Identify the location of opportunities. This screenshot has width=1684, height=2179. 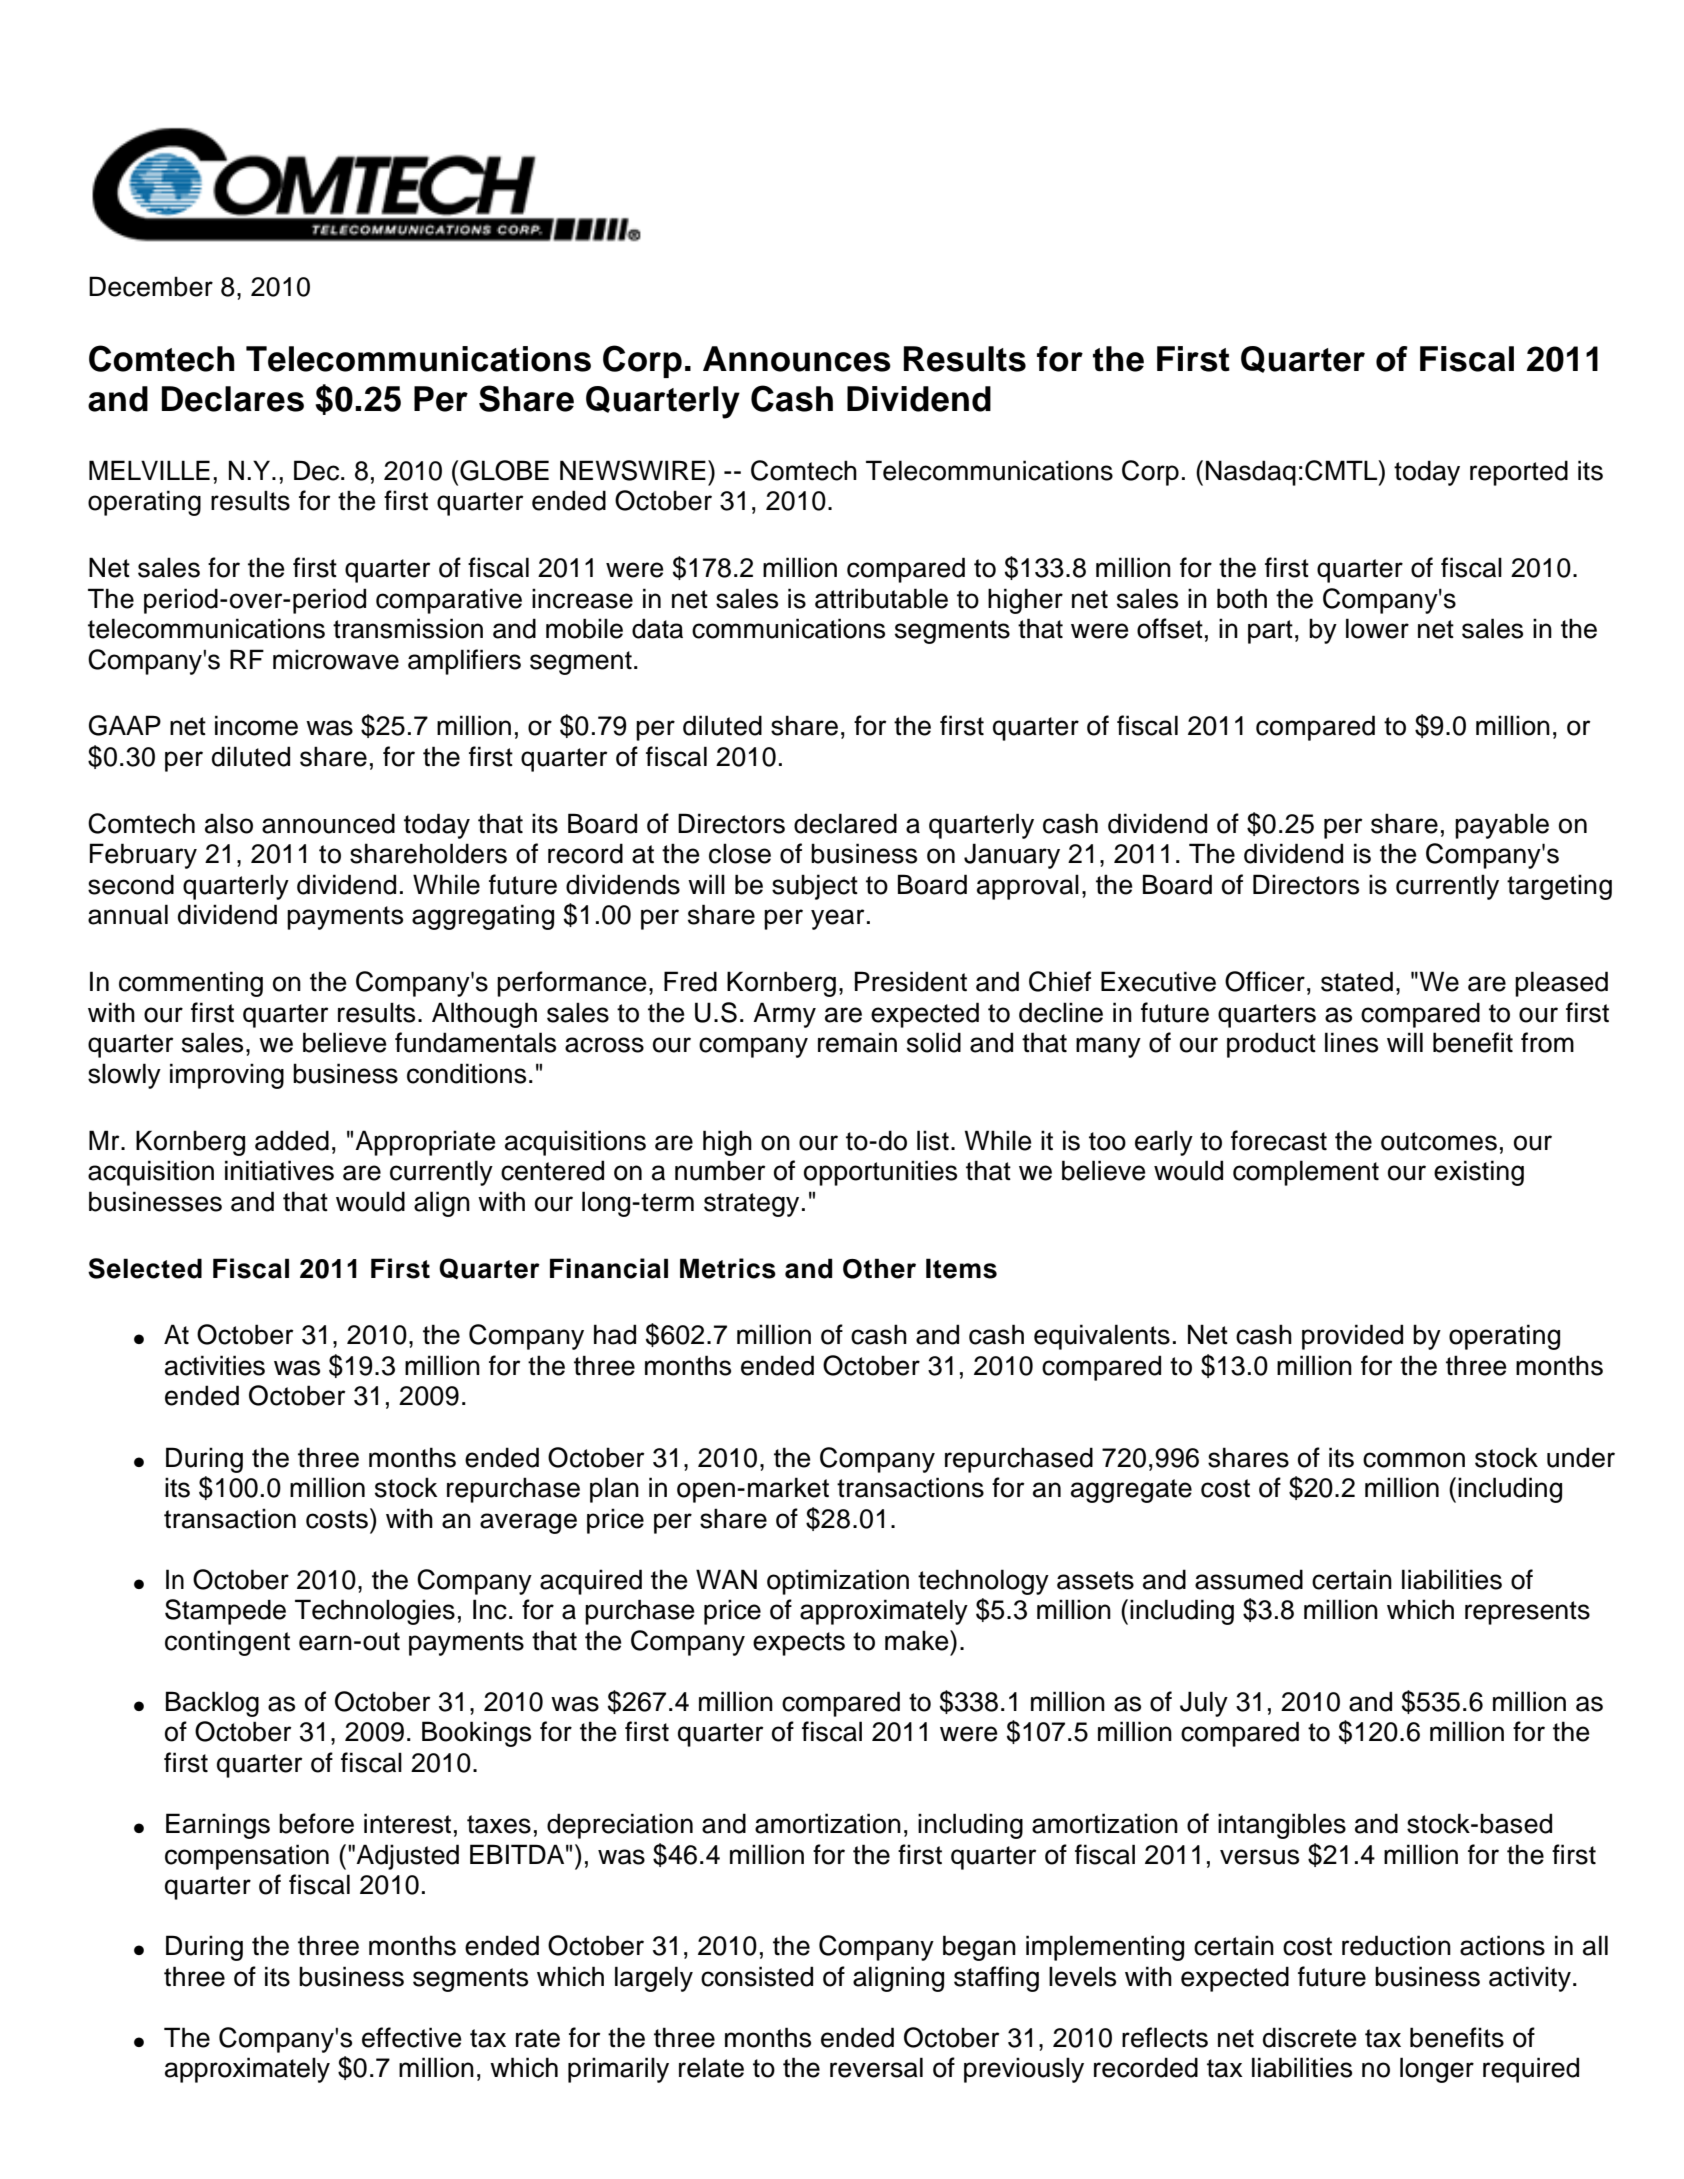
(880, 1173).
